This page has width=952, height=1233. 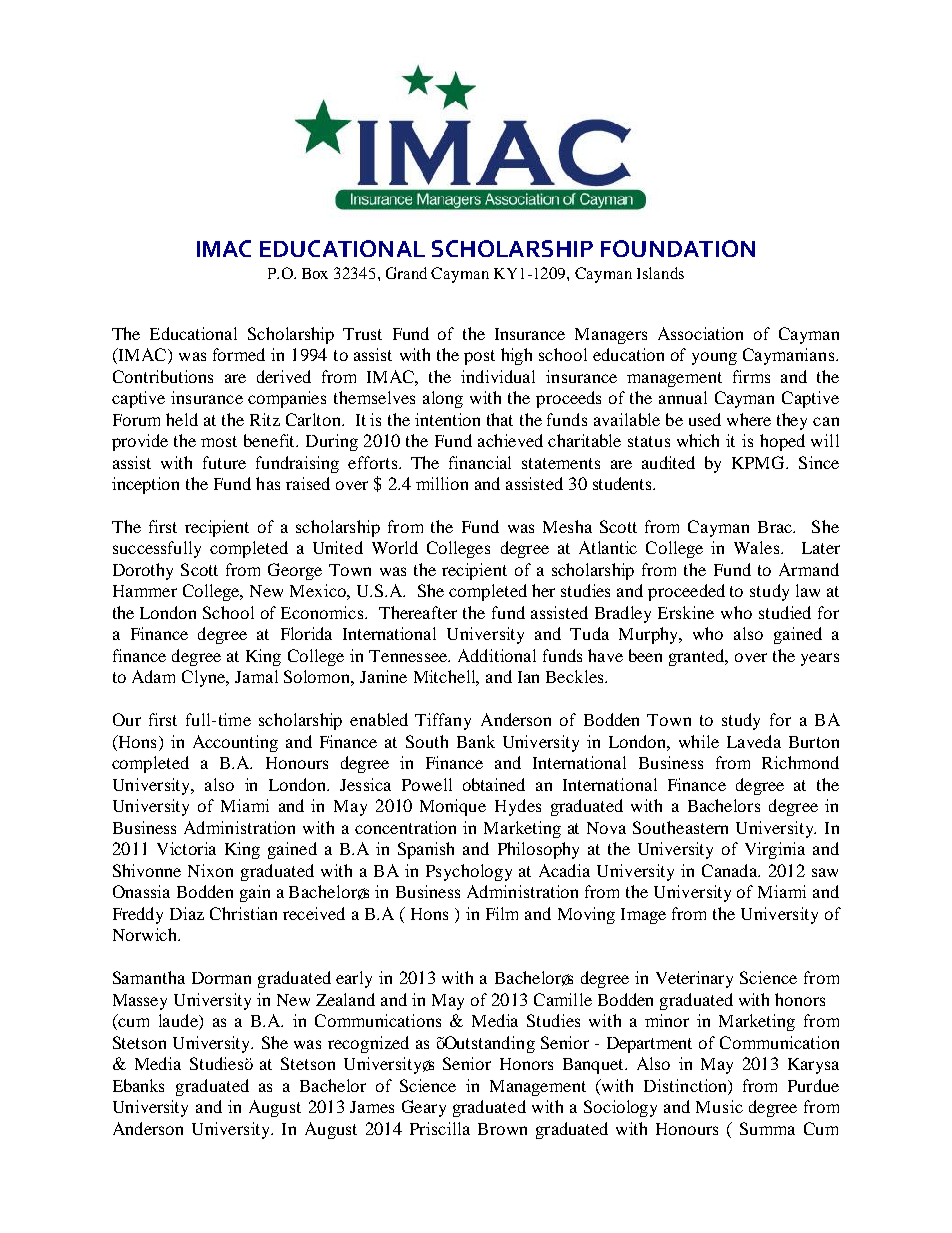 I want to click on future, so click(x=224, y=462).
